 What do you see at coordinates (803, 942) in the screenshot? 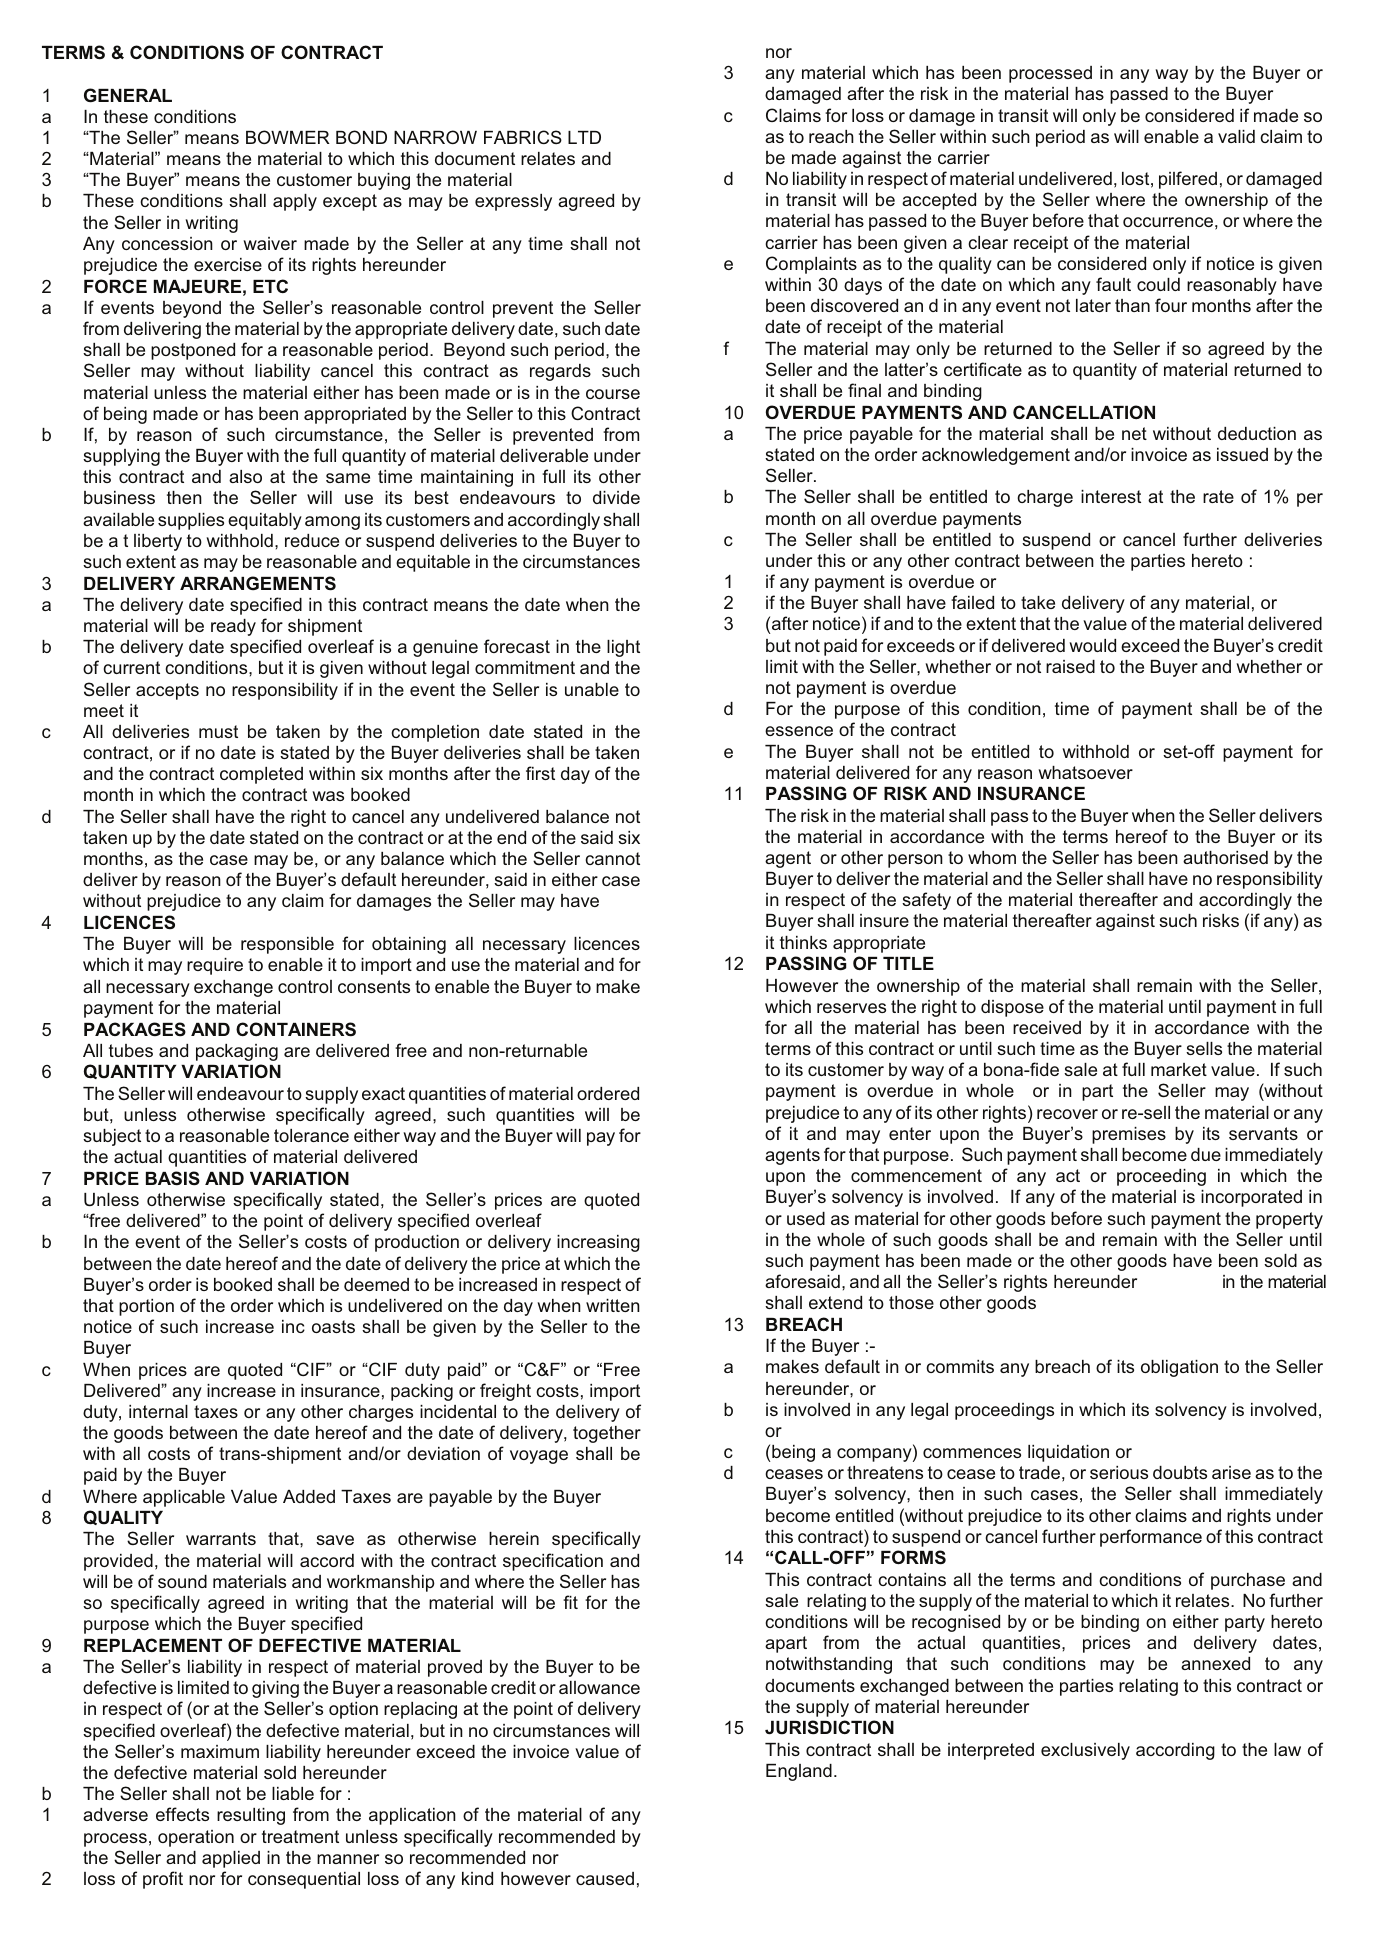
I see `thinks` at bounding box center [803, 942].
